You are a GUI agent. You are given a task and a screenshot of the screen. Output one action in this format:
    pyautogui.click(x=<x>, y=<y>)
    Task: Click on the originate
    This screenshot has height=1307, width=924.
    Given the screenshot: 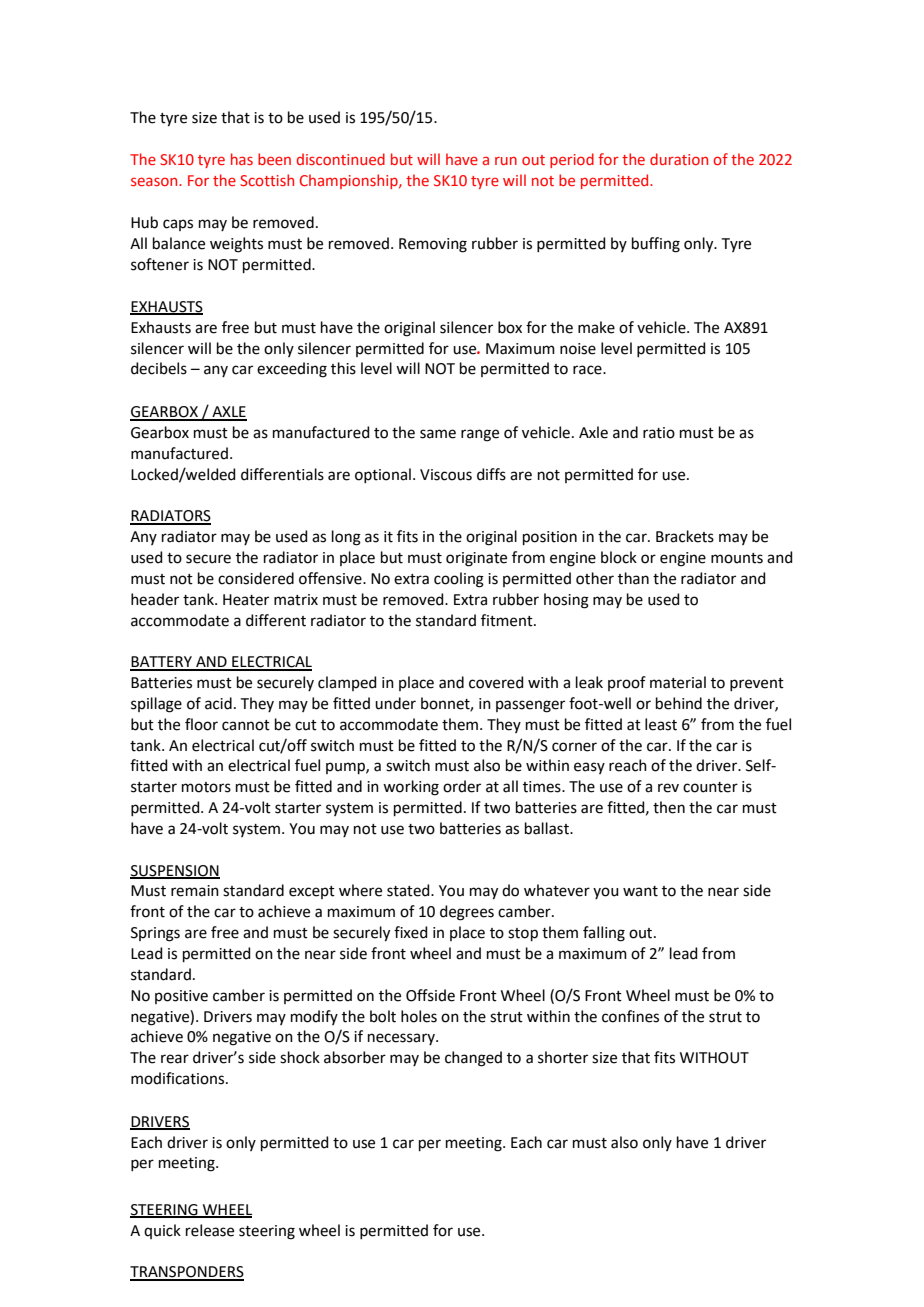 What is the action you would take?
    pyautogui.click(x=476, y=559)
